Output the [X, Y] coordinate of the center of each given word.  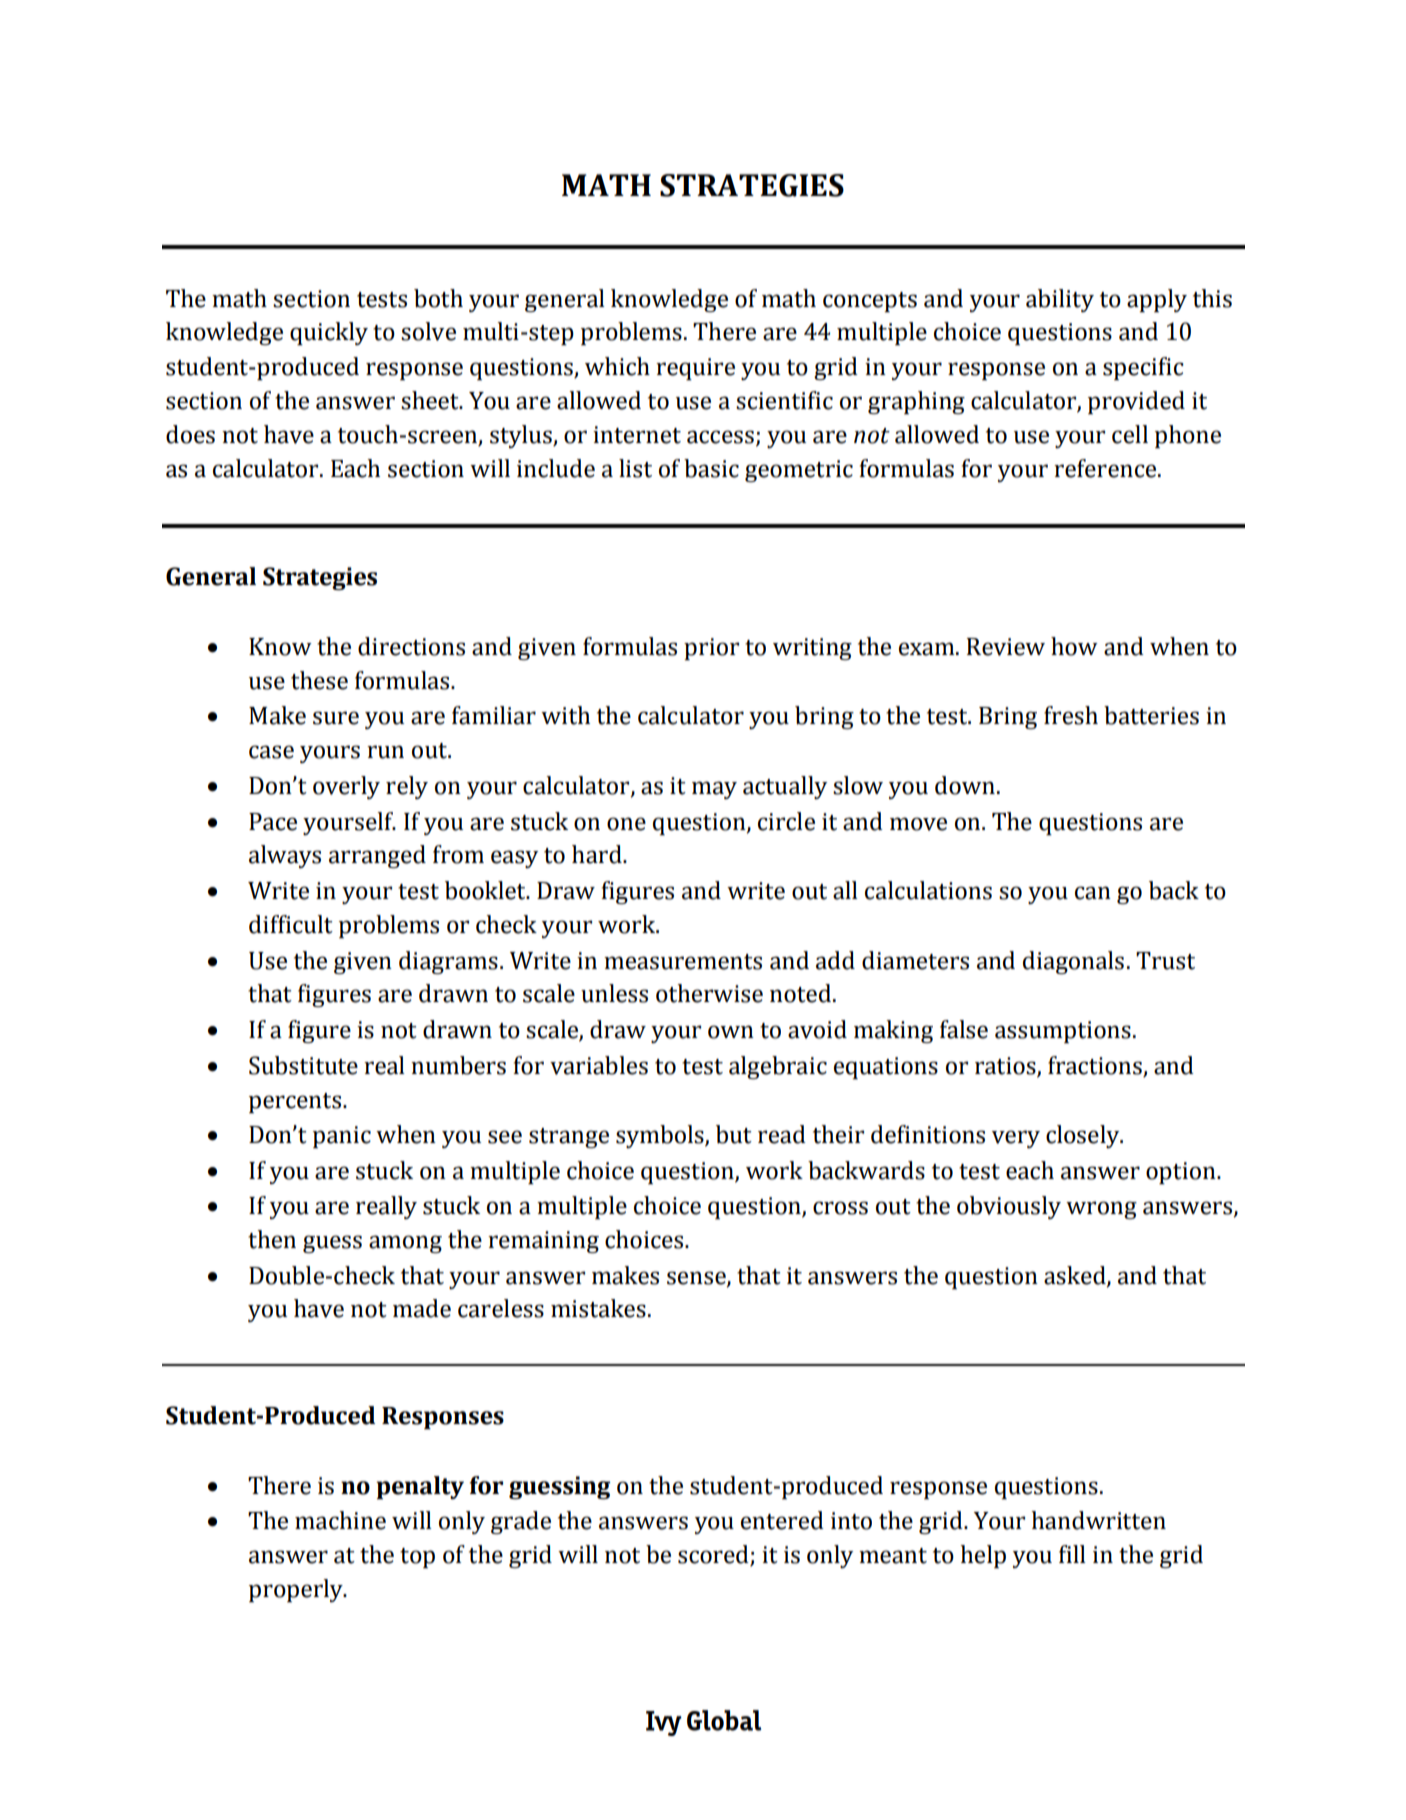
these [319, 680]
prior [711, 649]
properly [297, 1590]
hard [598, 854]
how [1074, 646]
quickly [329, 333]
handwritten [1098, 1520]
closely [1084, 1136]
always [285, 856]
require [695, 369]
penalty [420, 1487]
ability [1060, 300]
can [1093, 893]
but [734, 1134]
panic [342, 1137]
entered [782, 1520]
